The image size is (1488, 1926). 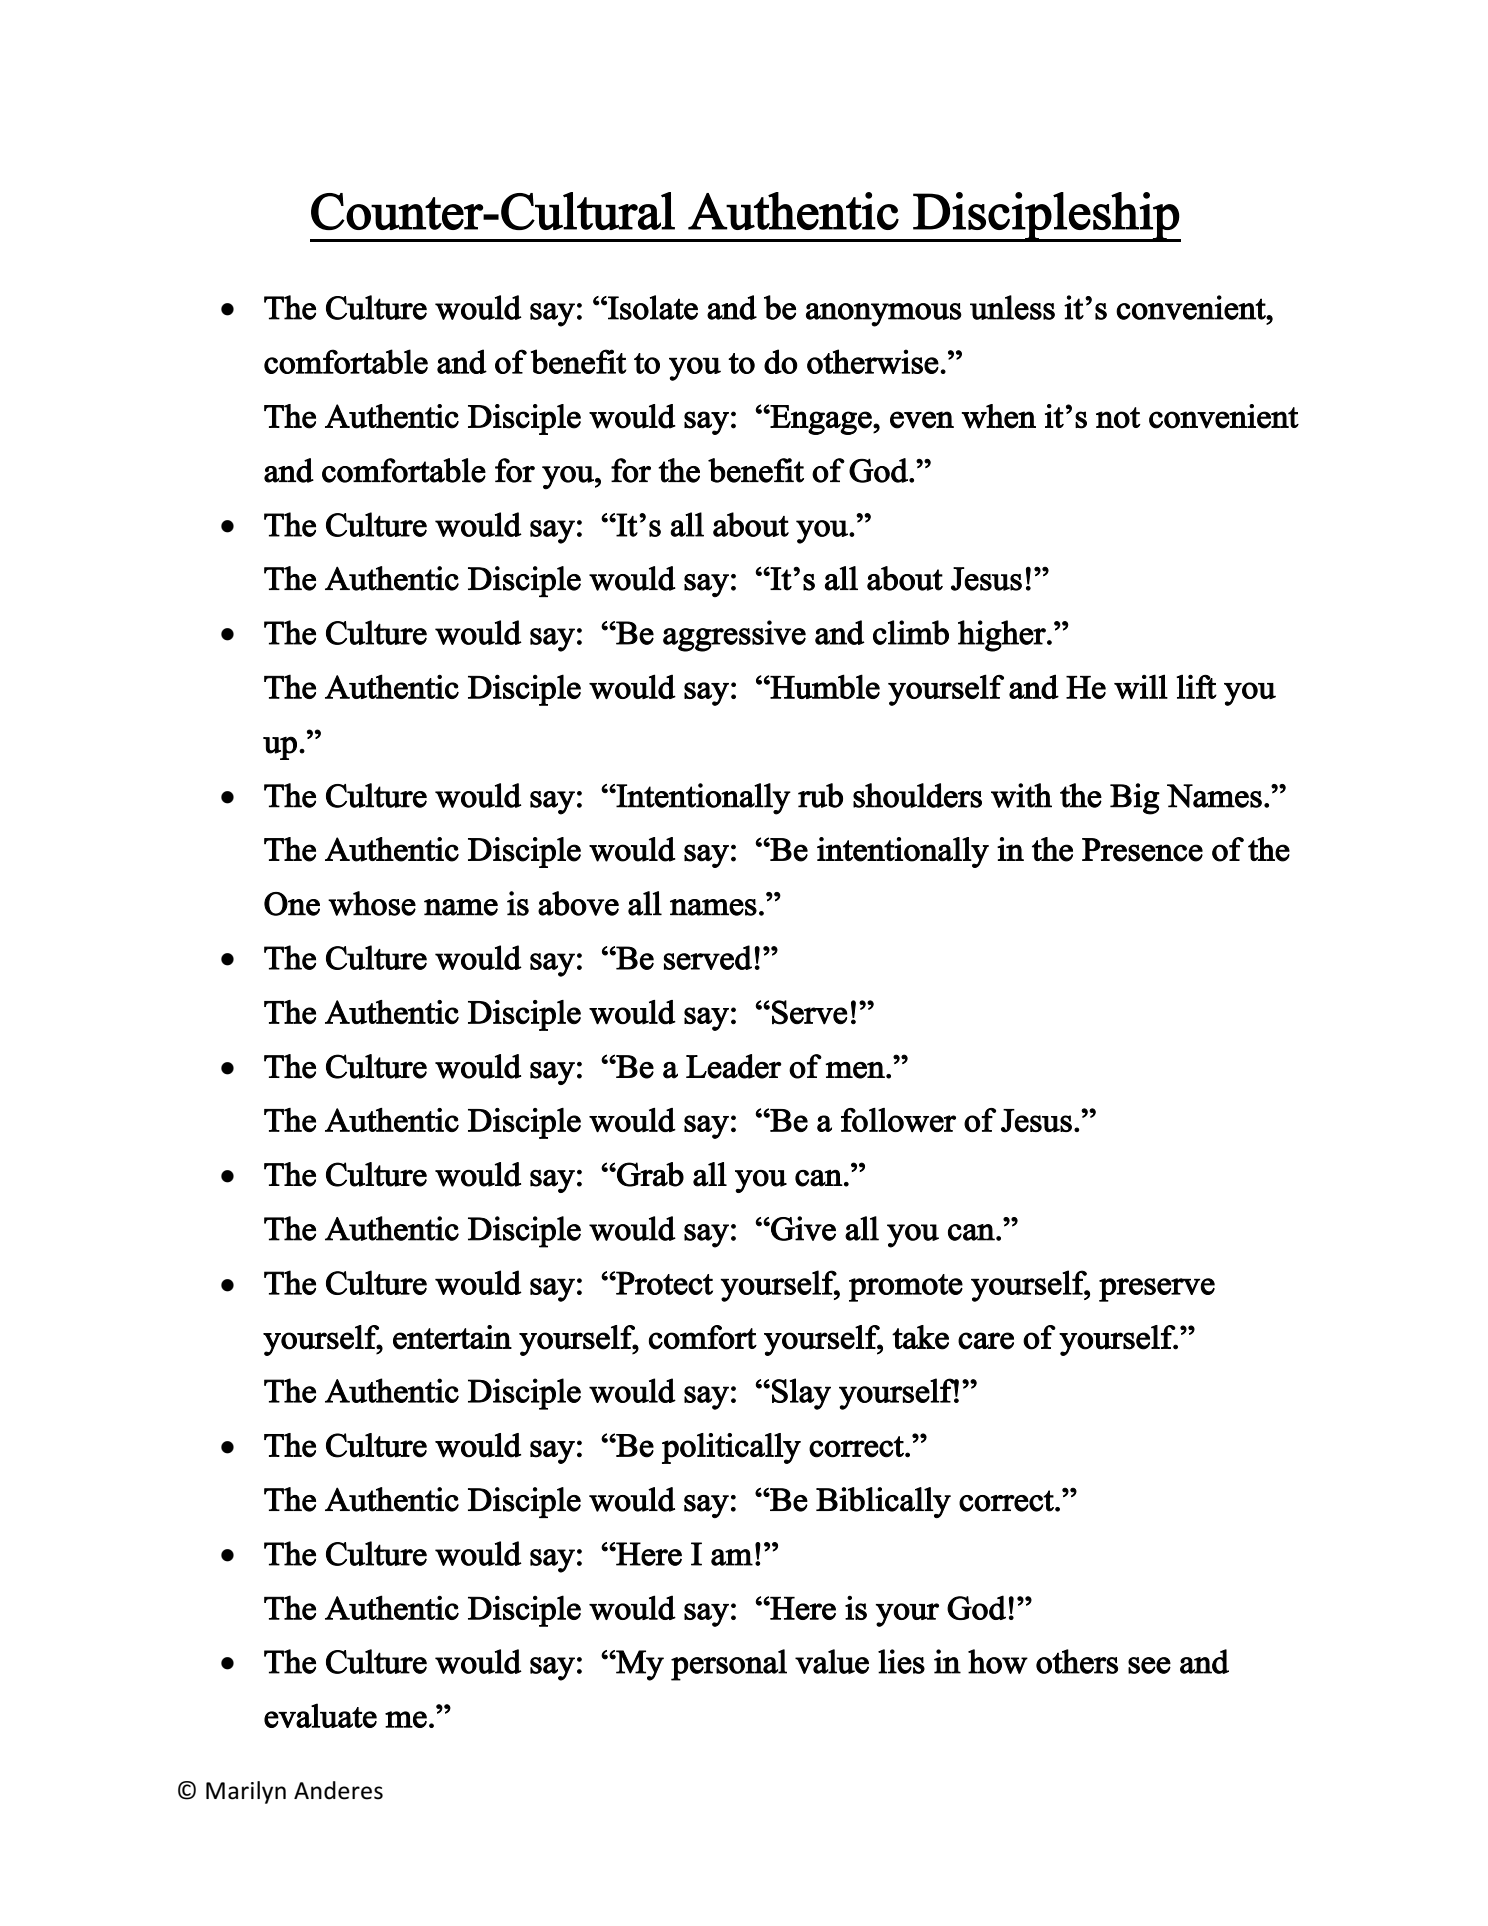 I want to click on personal, so click(x=729, y=1665).
